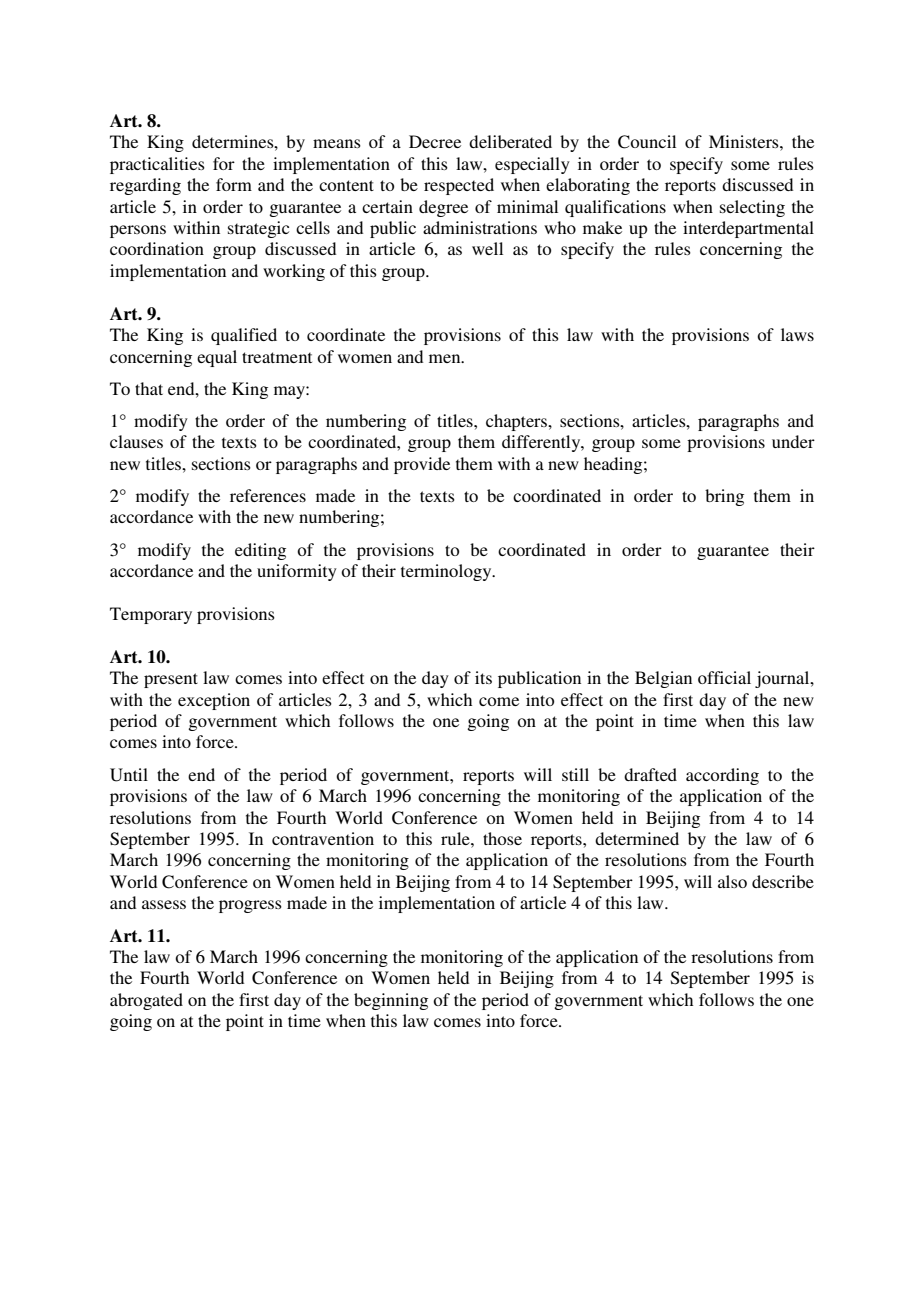 The width and height of the screenshot is (924, 1308). Describe the element at coordinates (146, 1001) in the screenshot. I see `abrogated` at that location.
